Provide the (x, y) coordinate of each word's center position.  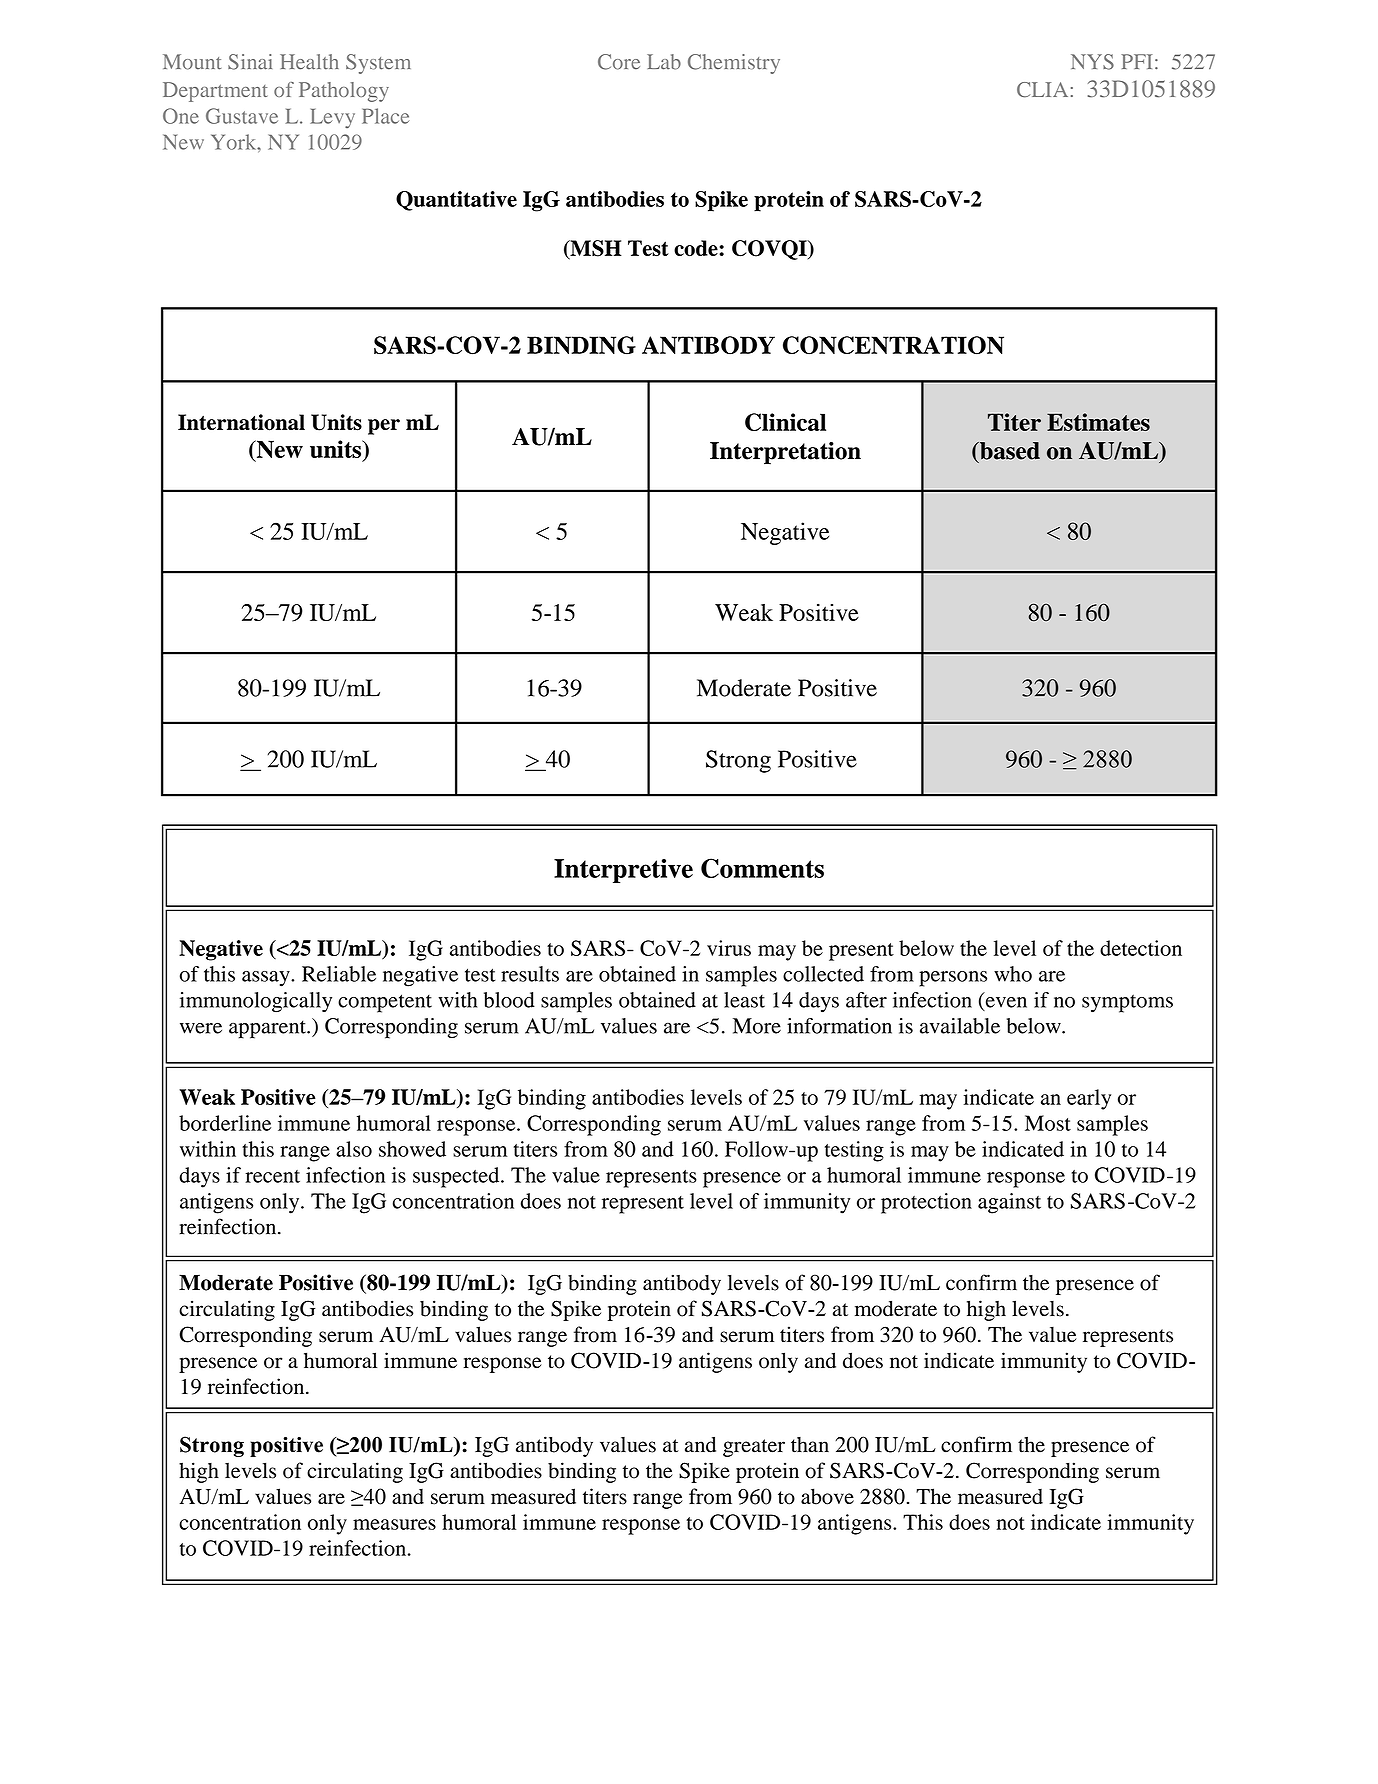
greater (754, 1448)
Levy (332, 118)
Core (619, 62)
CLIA (1042, 90)
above (827, 1496)
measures (394, 1524)
